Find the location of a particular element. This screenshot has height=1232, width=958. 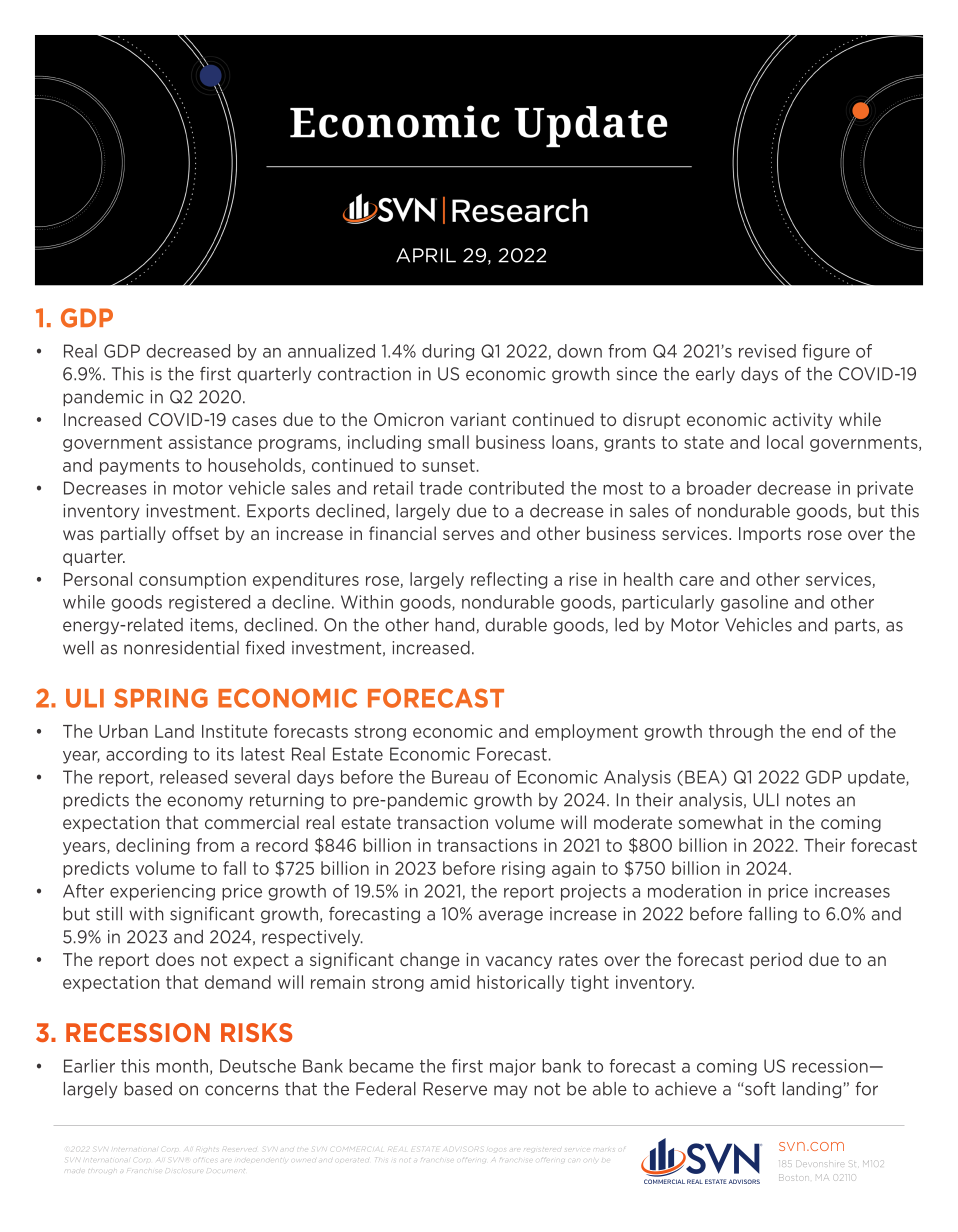

based is located at coordinates (148, 1089).
